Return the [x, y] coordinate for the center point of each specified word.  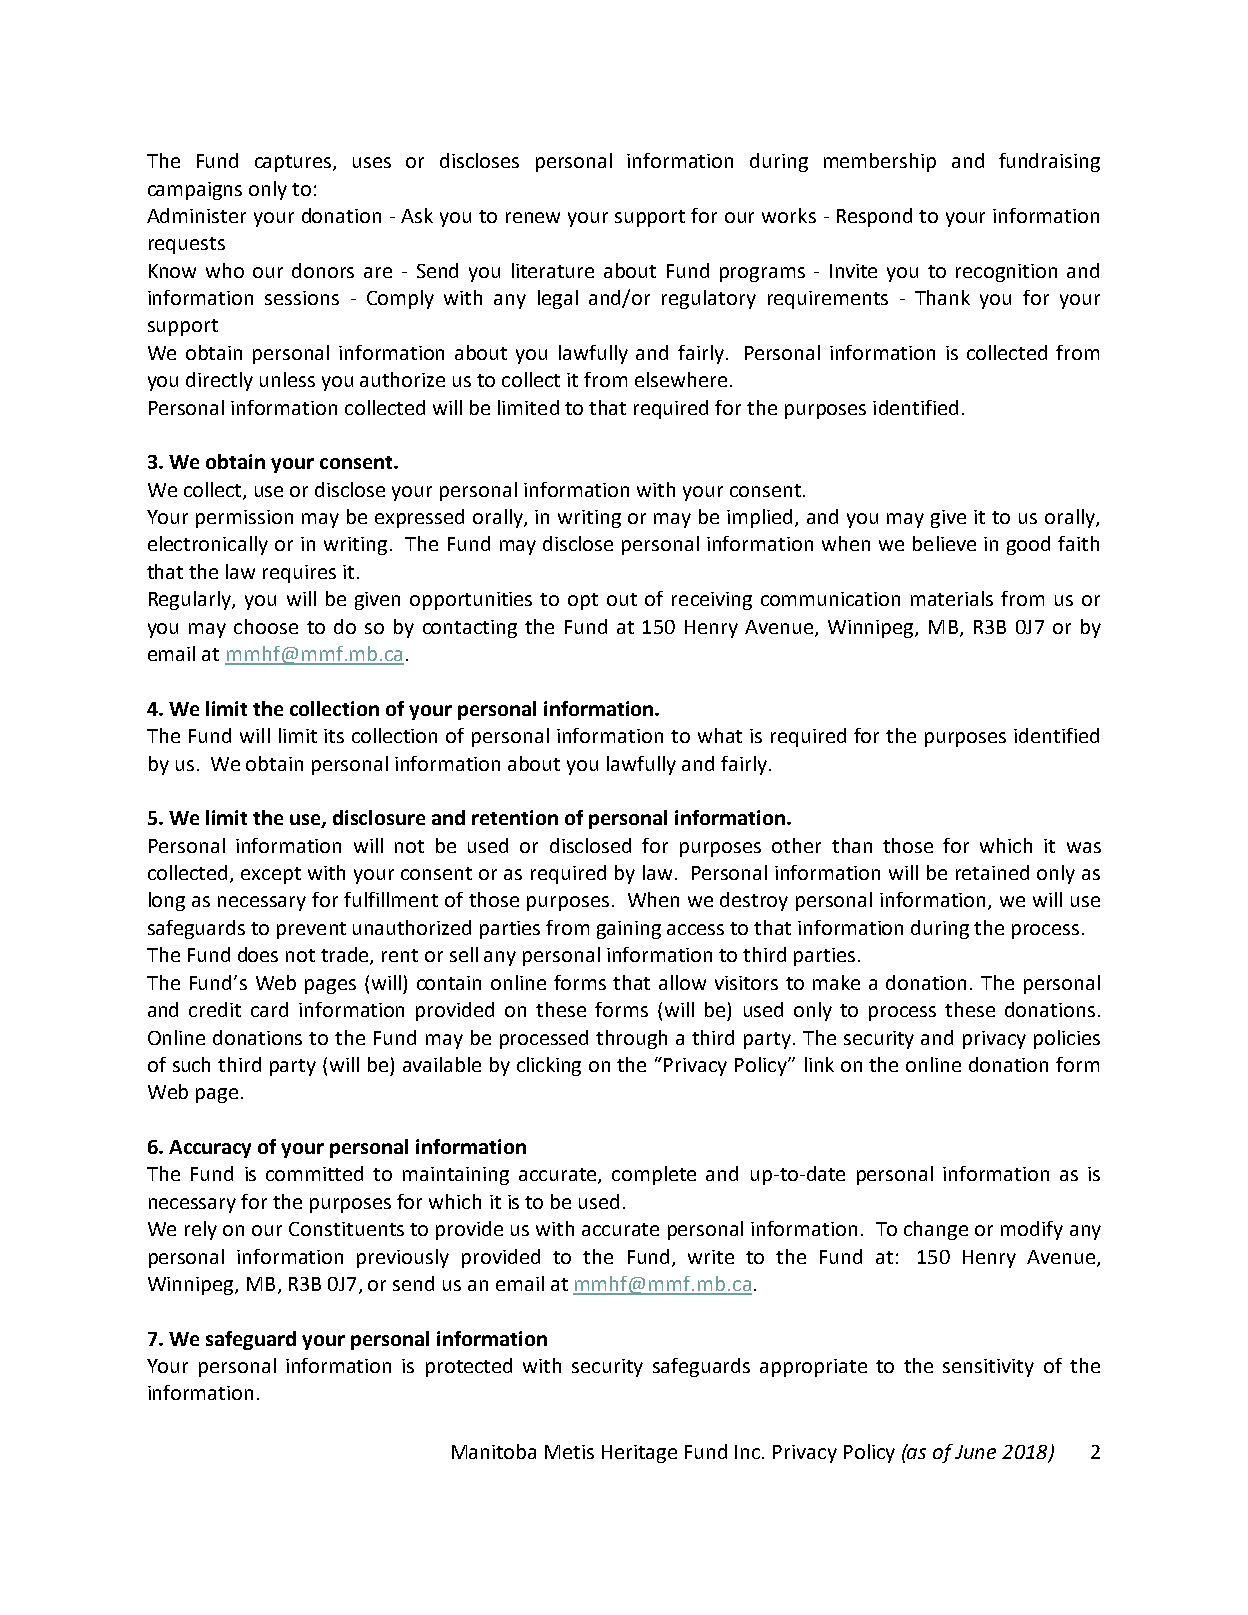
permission [244, 519]
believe [944, 543]
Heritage [639, 1454]
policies [1067, 1039]
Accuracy [210, 1149]
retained [992, 872]
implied [761, 518]
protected [469, 1367]
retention [515, 817]
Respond [874, 217]
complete [654, 1175]
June [975, 1452]
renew [533, 217]
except [271, 875]
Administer [196, 215]
